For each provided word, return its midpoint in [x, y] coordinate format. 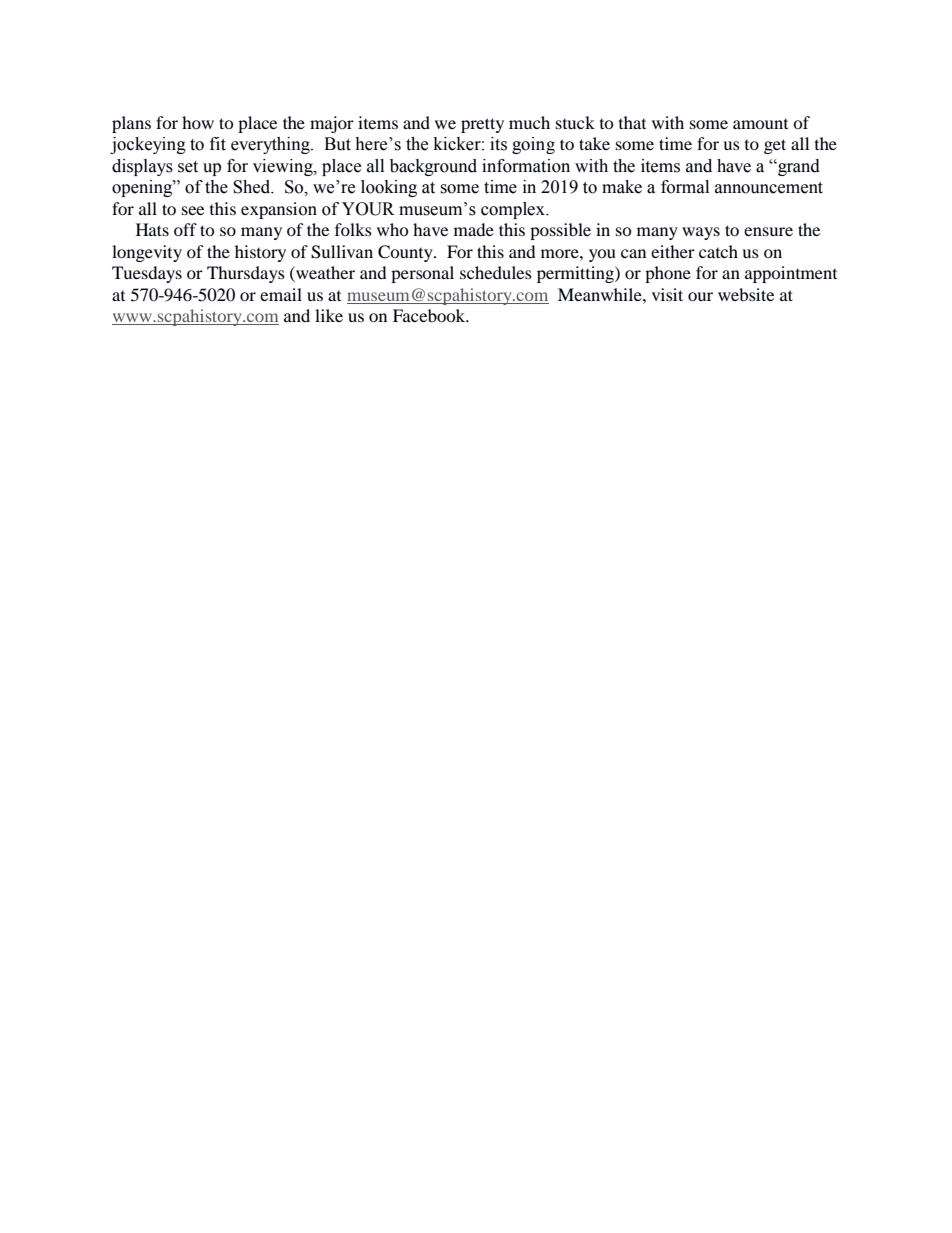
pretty [482, 125]
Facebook [430, 315]
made [474, 229]
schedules [496, 272]
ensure [768, 231]
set [188, 167]
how [198, 122]
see [193, 210]
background [433, 167]
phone [668, 274]
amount [760, 124]
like [329, 315]
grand [798, 167]
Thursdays [246, 274]
